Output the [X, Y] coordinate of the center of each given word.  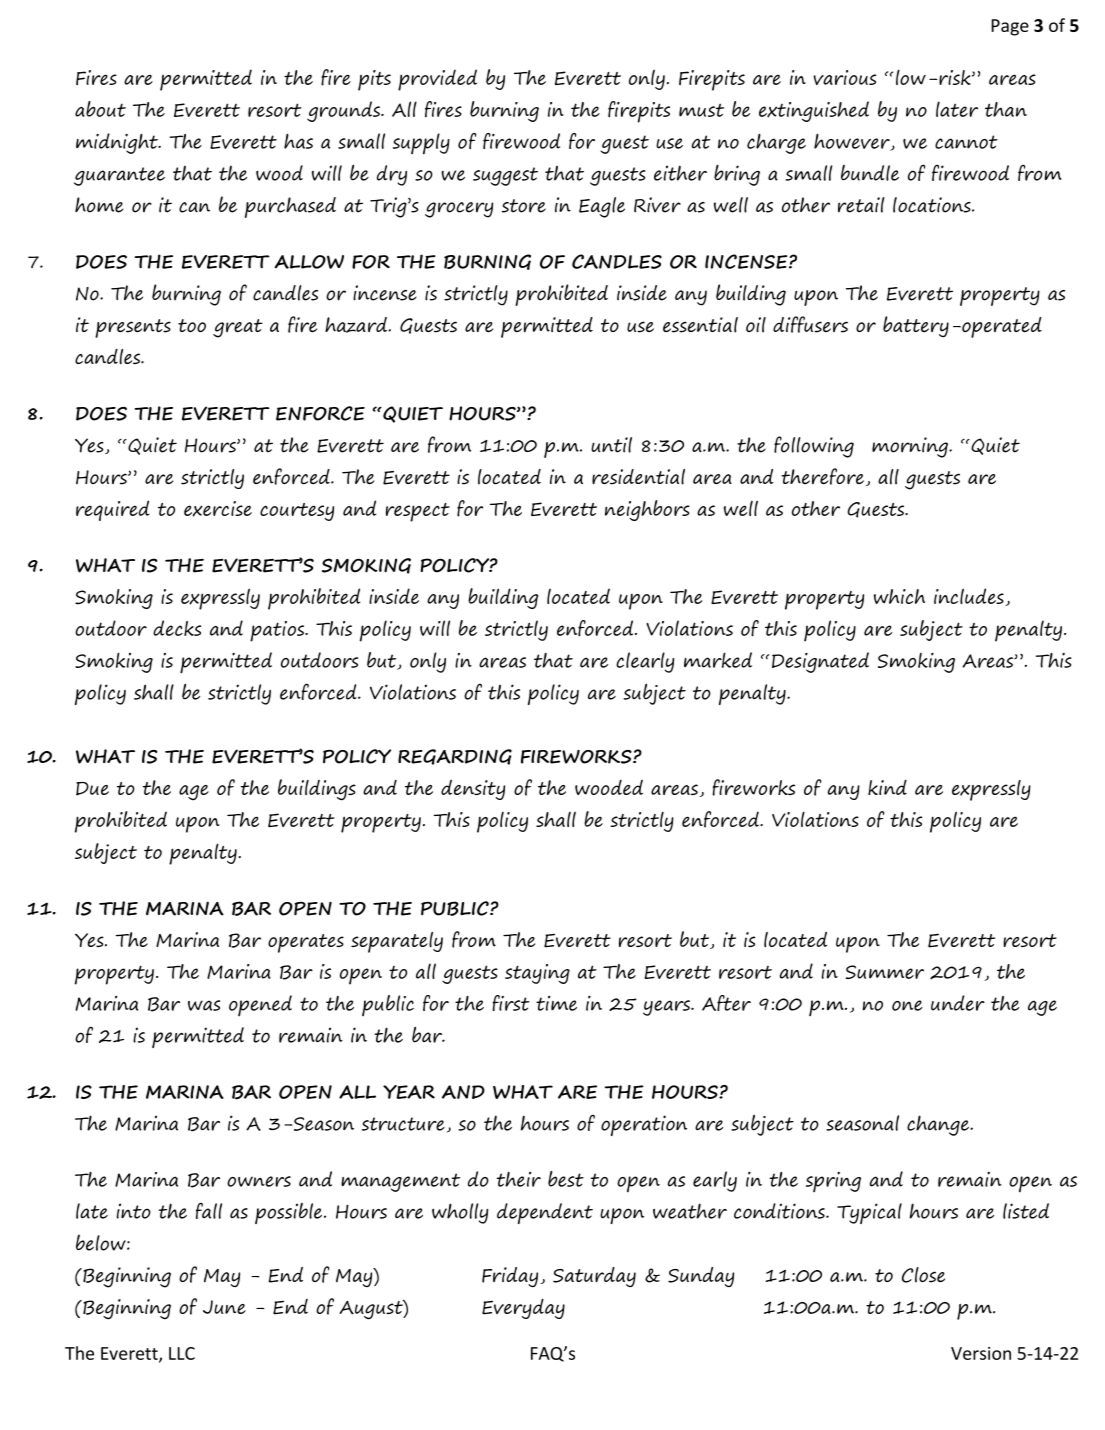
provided [437, 80]
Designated [820, 662]
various [844, 77]
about [100, 109]
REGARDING [455, 757]
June [224, 1307]
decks [177, 628]
